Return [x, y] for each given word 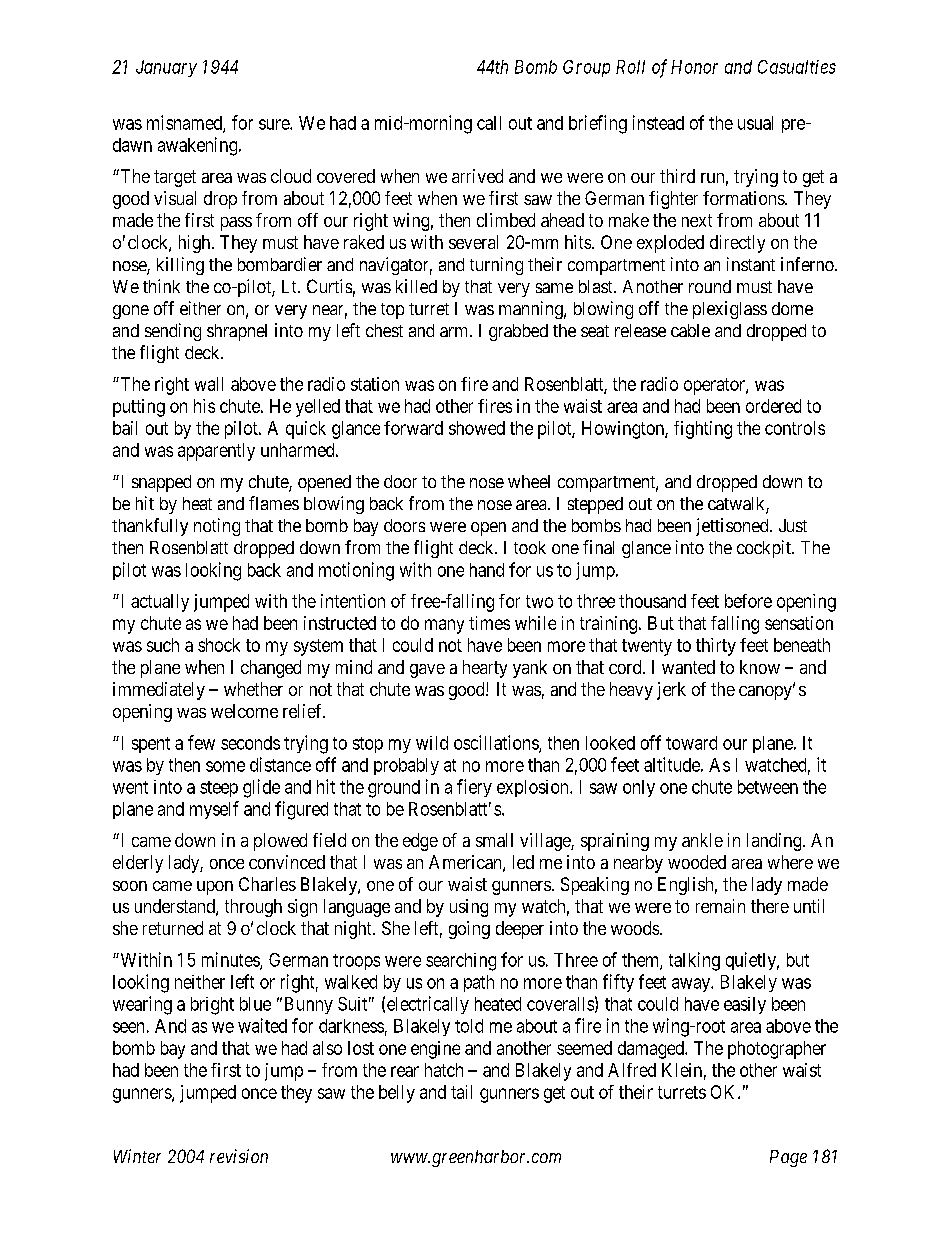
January [166, 68]
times [489, 623]
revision [239, 1156]
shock [219, 645]
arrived [477, 176]
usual [755, 123]
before [748, 601]
